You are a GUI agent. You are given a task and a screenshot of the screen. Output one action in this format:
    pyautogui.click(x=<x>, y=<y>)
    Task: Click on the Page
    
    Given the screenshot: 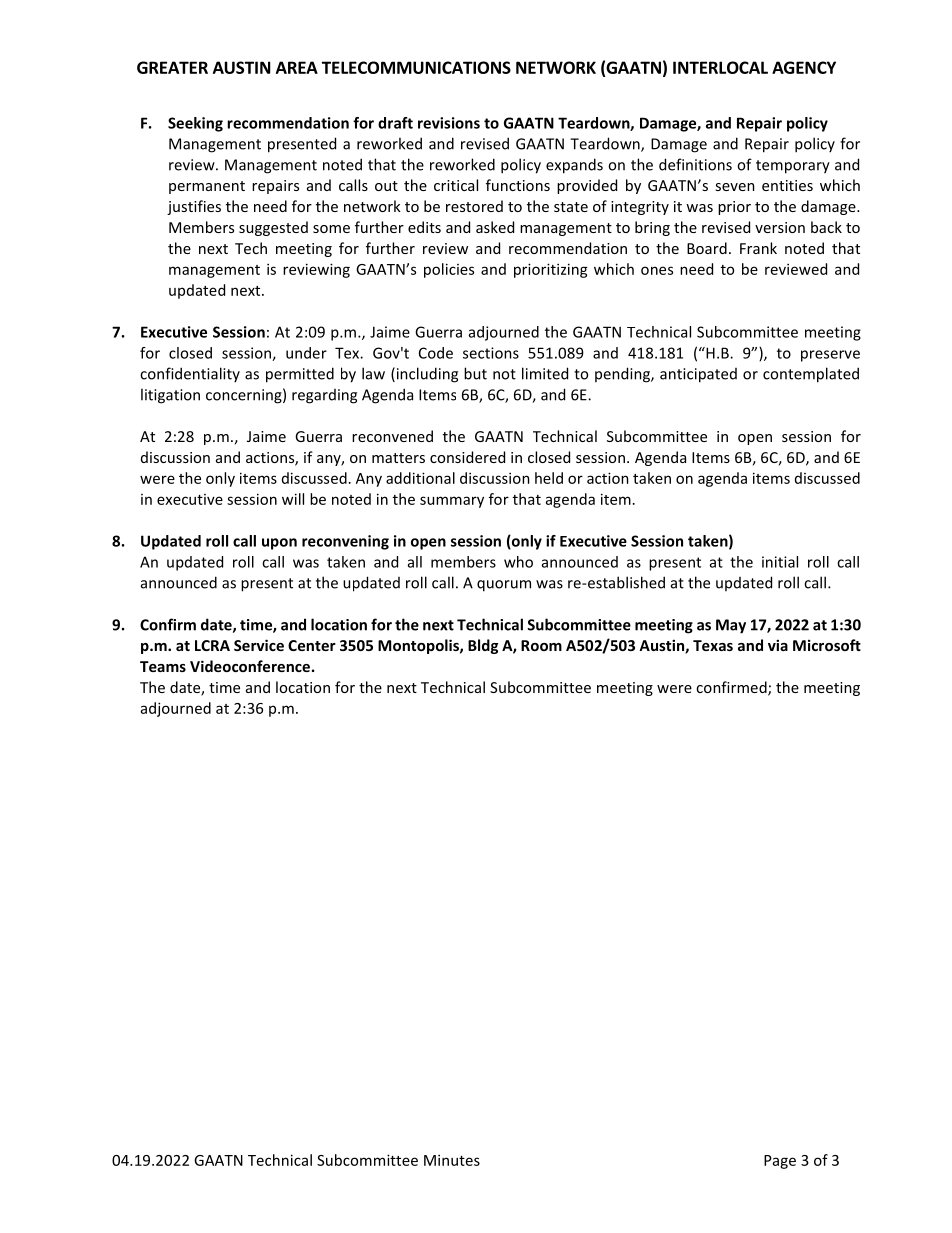 What is the action you would take?
    pyautogui.click(x=780, y=1162)
